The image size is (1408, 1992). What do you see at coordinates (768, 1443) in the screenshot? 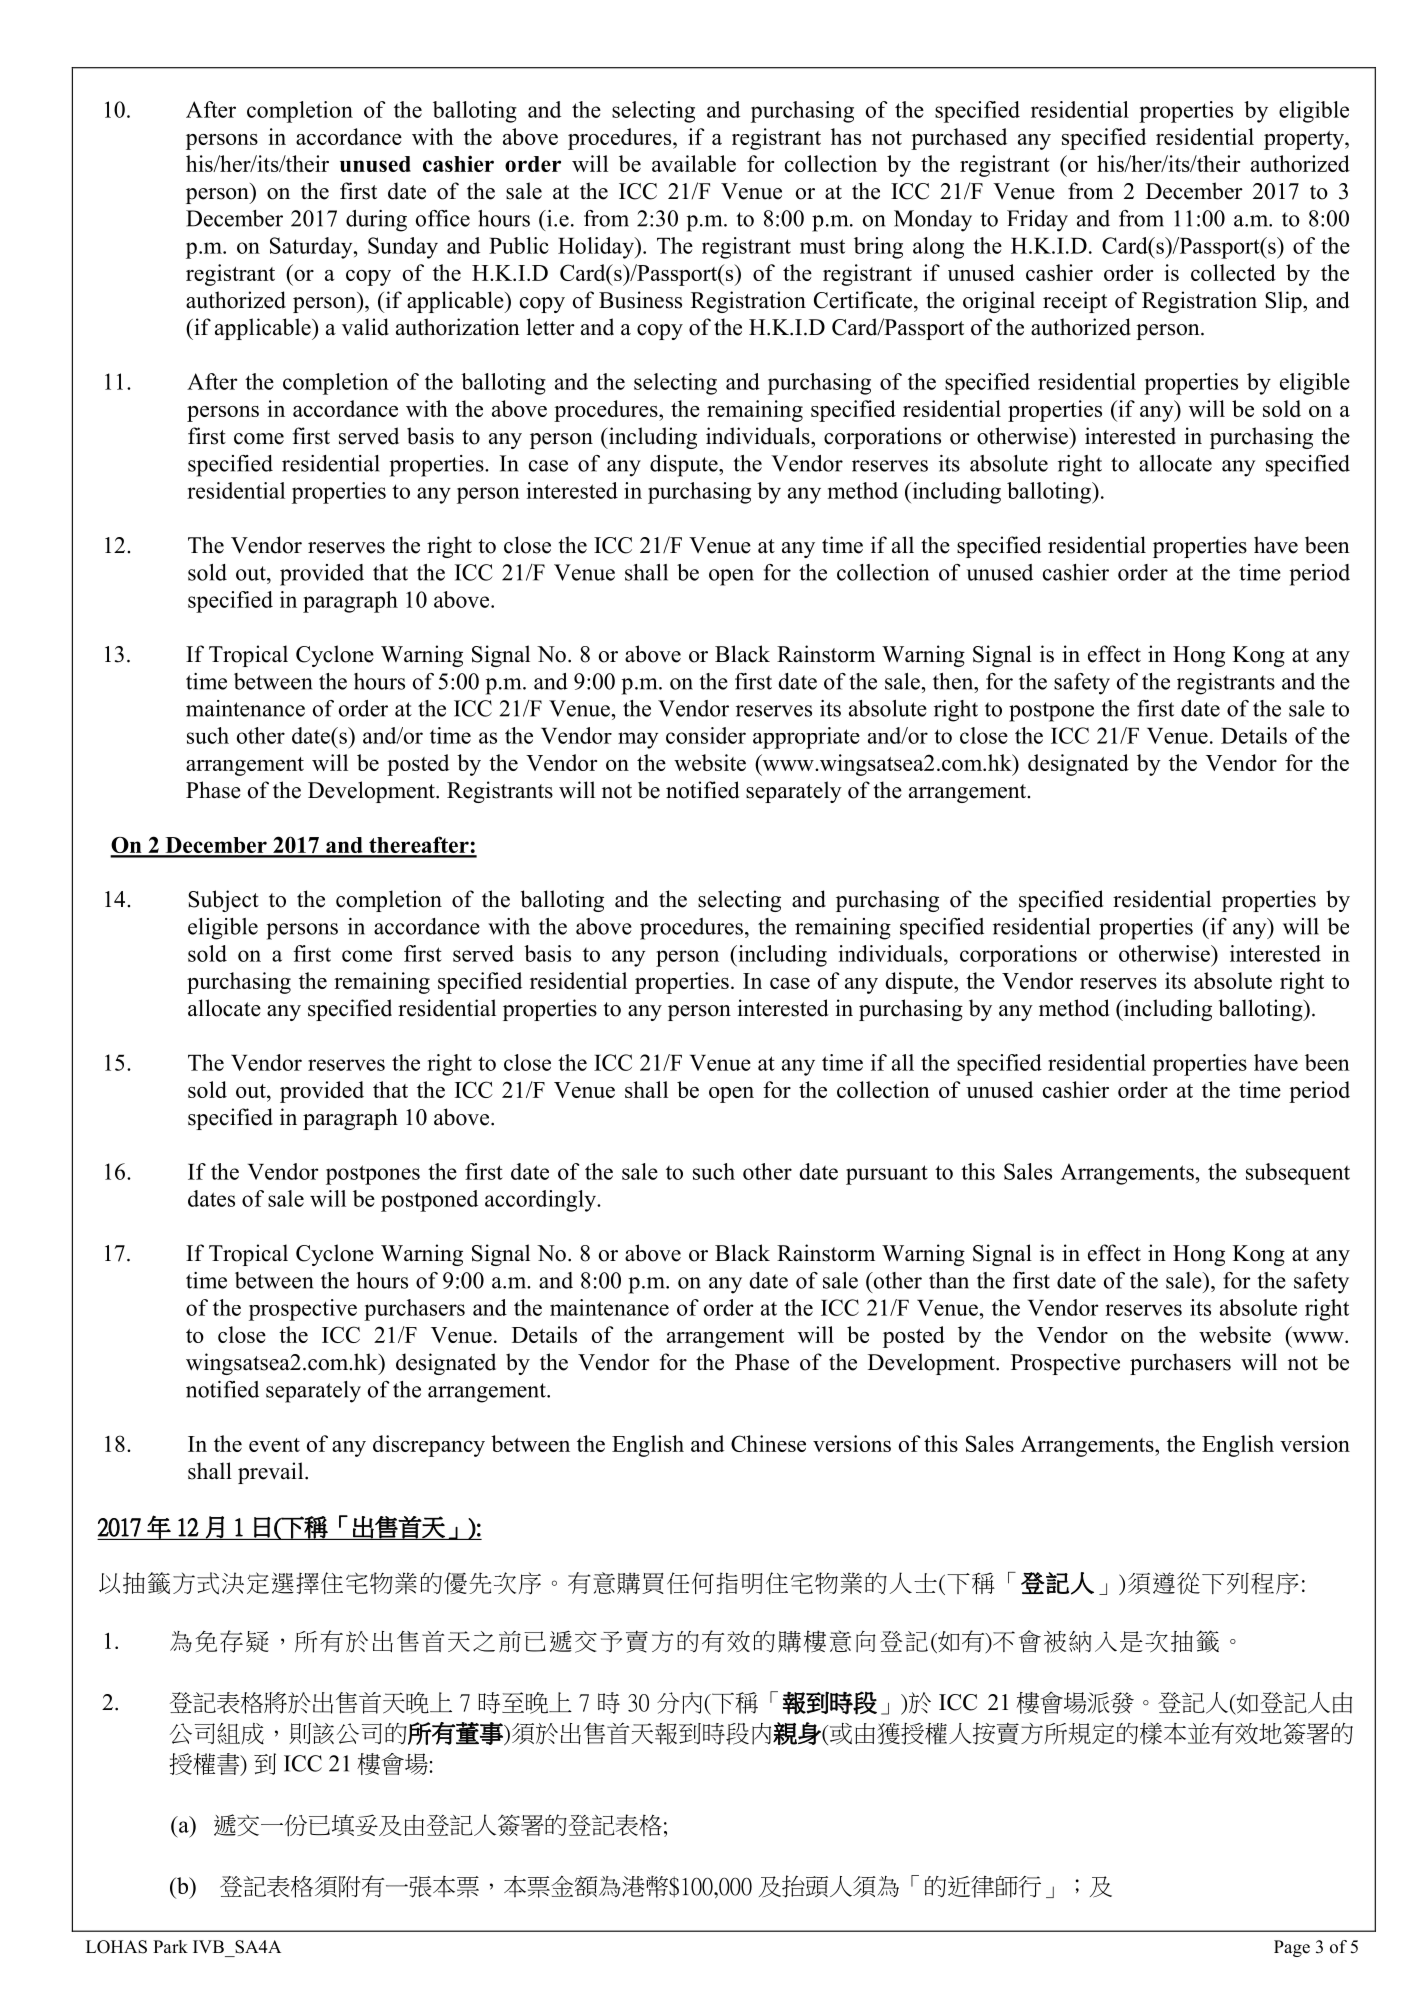
I see `Chinese` at bounding box center [768, 1443].
